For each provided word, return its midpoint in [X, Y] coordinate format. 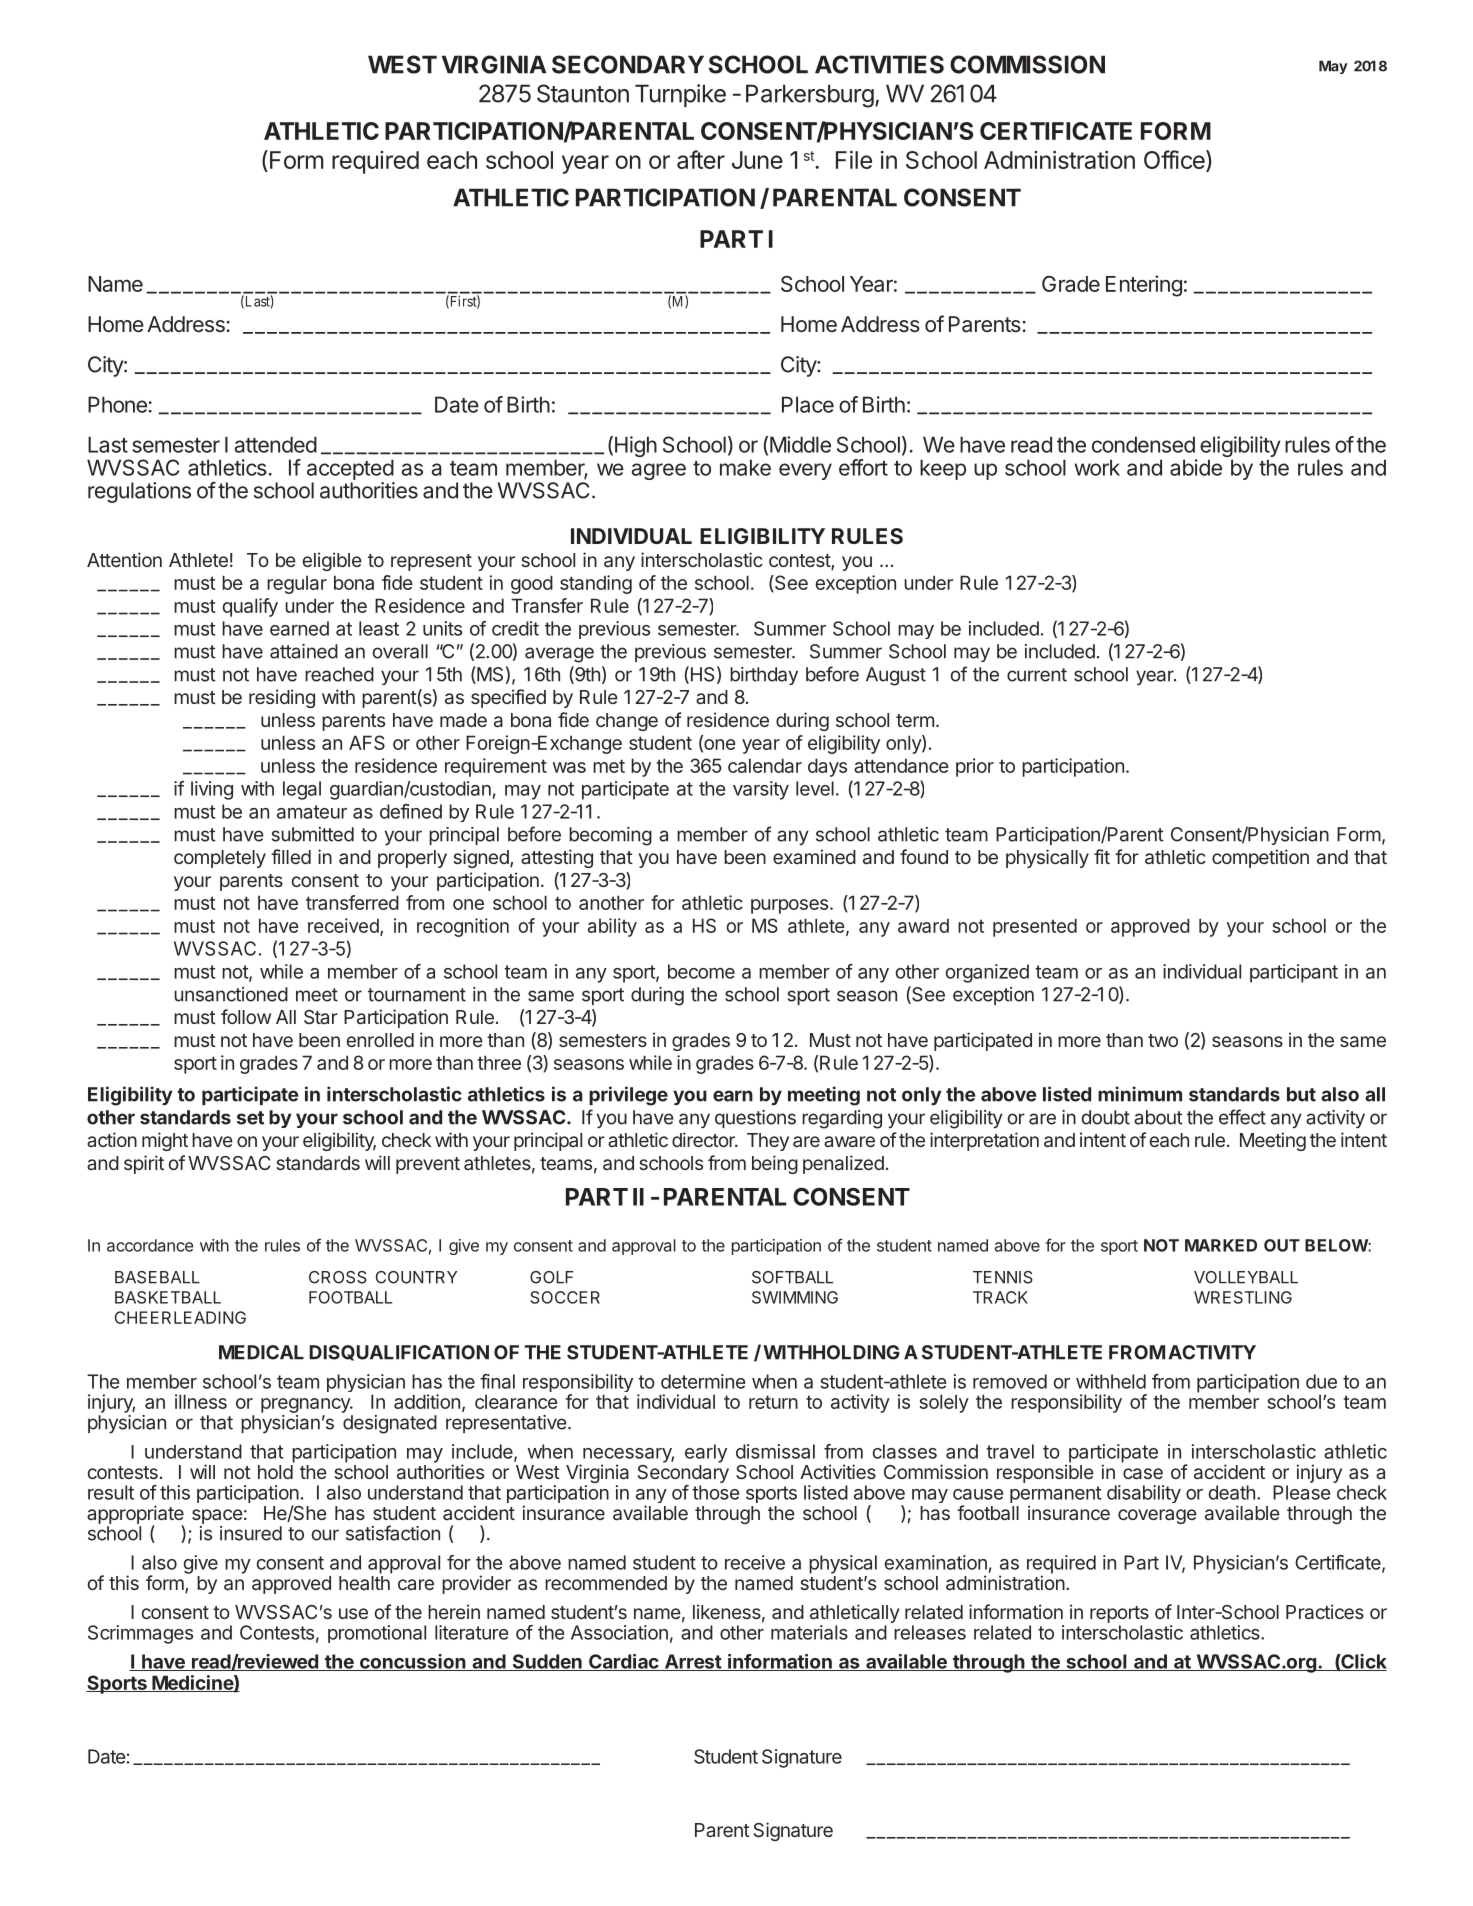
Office [1175, 161]
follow [246, 1016]
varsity [761, 790]
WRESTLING [1243, 1297]
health [364, 1583]
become [701, 971]
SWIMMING [795, 1297]
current [1037, 675]
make [745, 467]
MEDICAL [261, 1352]
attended [275, 444]
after [701, 159]
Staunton [583, 93]
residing [282, 698]
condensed [1143, 444]
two [1163, 1040]
